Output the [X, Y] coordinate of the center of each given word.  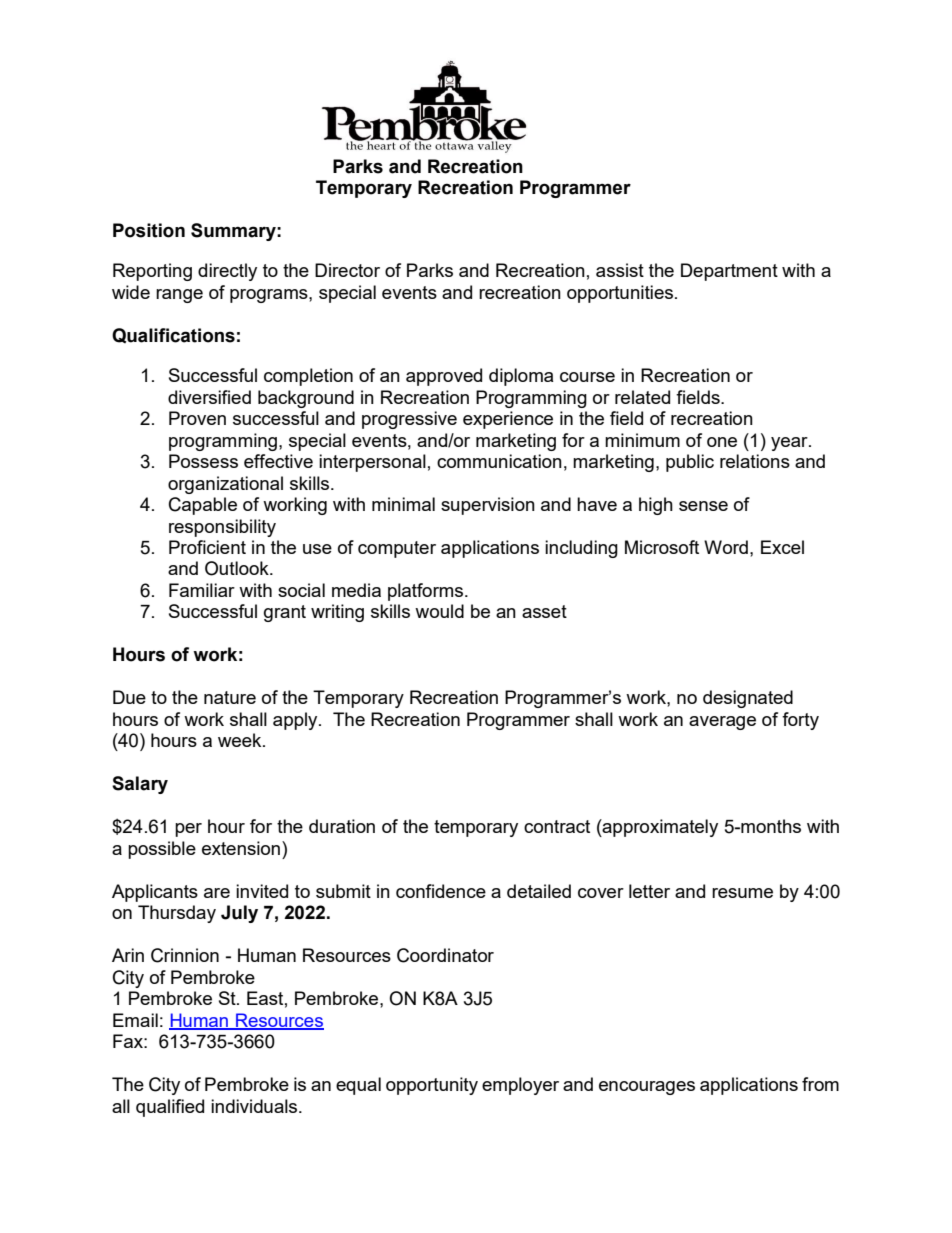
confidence [441, 891]
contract [557, 826]
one [722, 442]
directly [227, 272]
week [241, 740]
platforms [427, 592]
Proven [197, 418]
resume [742, 893]
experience [508, 420]
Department [729, 272]
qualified [170, 1108]
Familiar [202, 590]
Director [347, 270]
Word [726, 547]
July [239, 914]
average [722, 723]
